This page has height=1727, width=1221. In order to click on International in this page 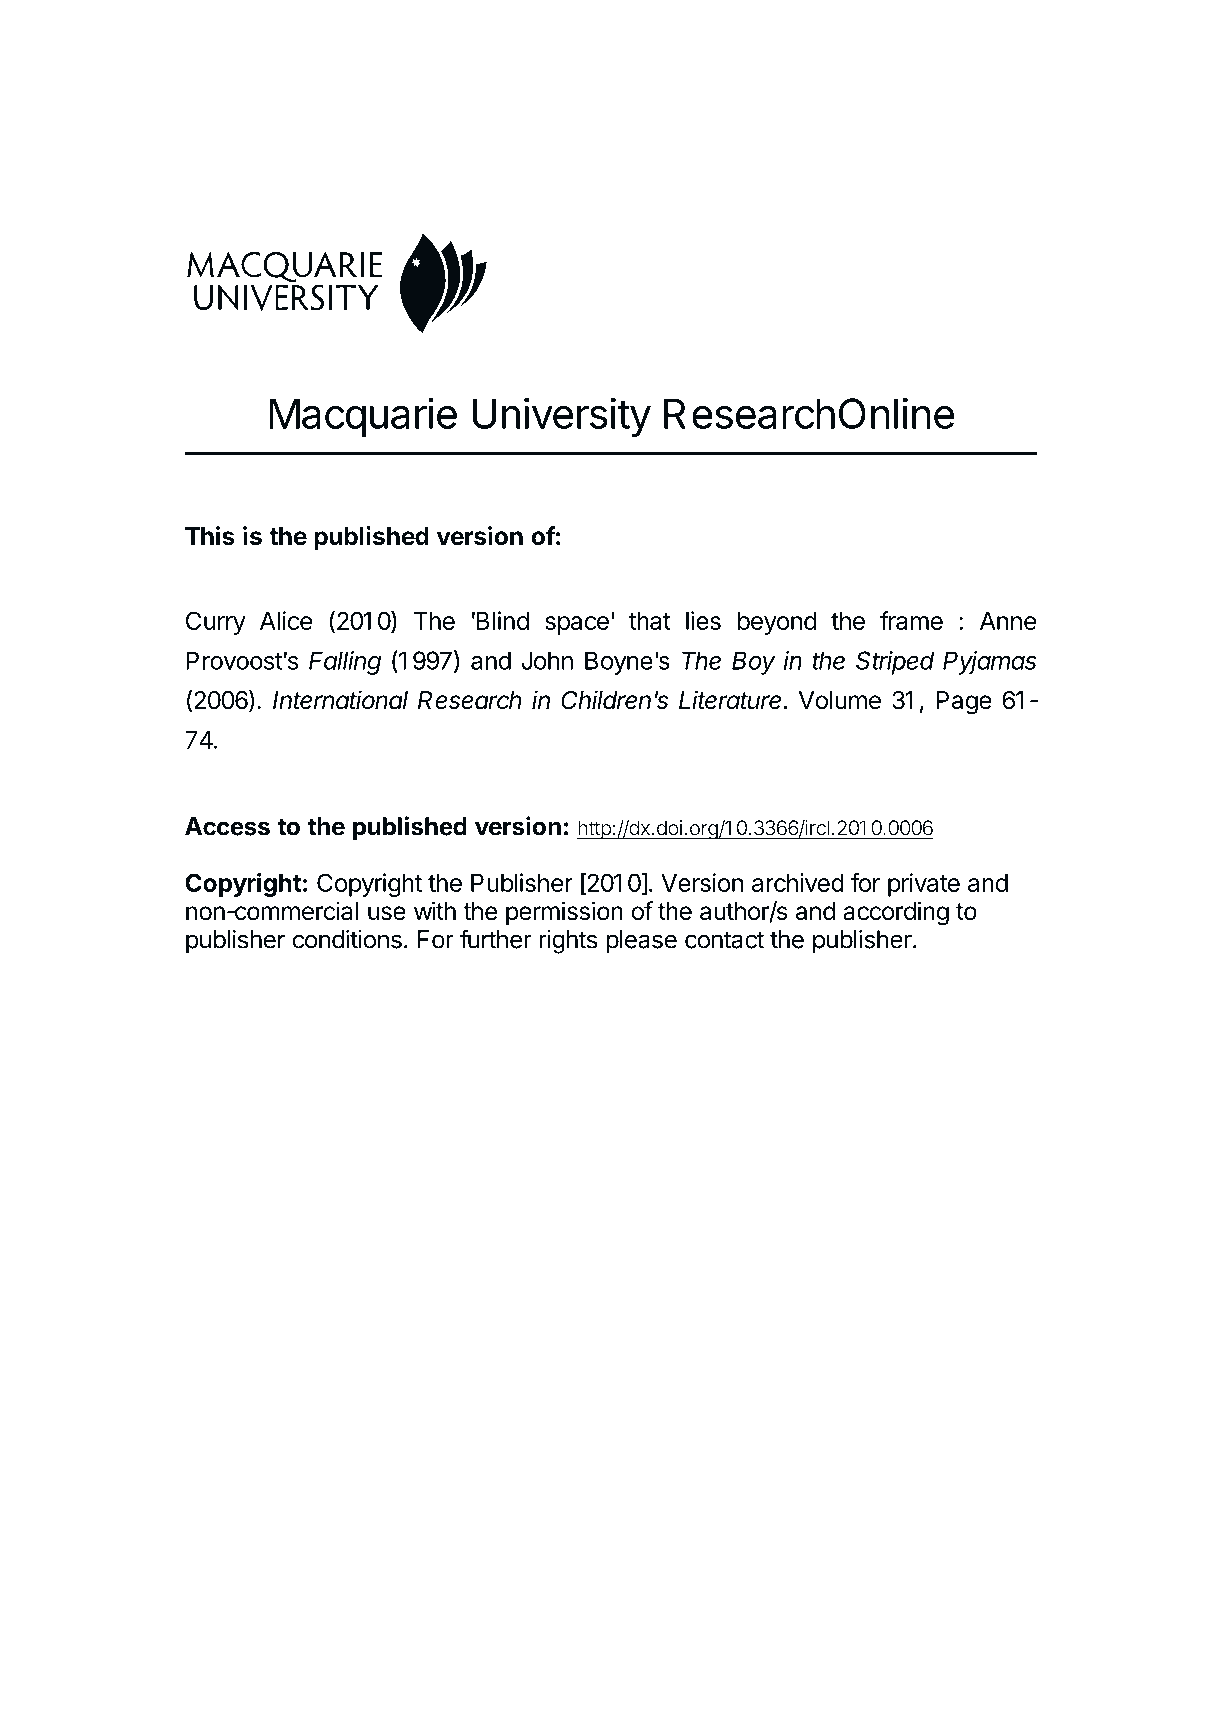, I will do `click(340, 700)`.
